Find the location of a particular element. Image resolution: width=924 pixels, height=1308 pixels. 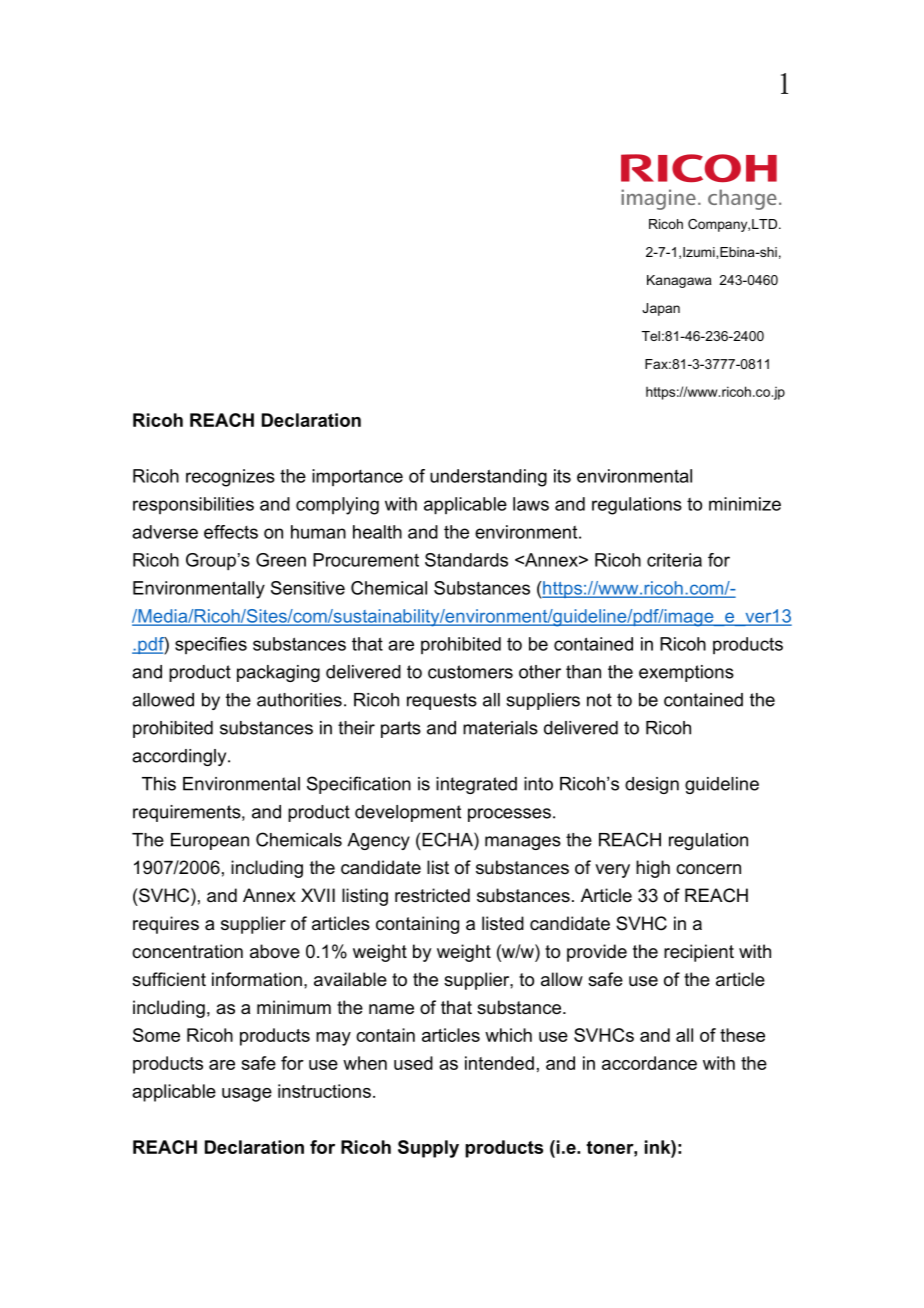

integrated is located at coordinates (476, 785).
